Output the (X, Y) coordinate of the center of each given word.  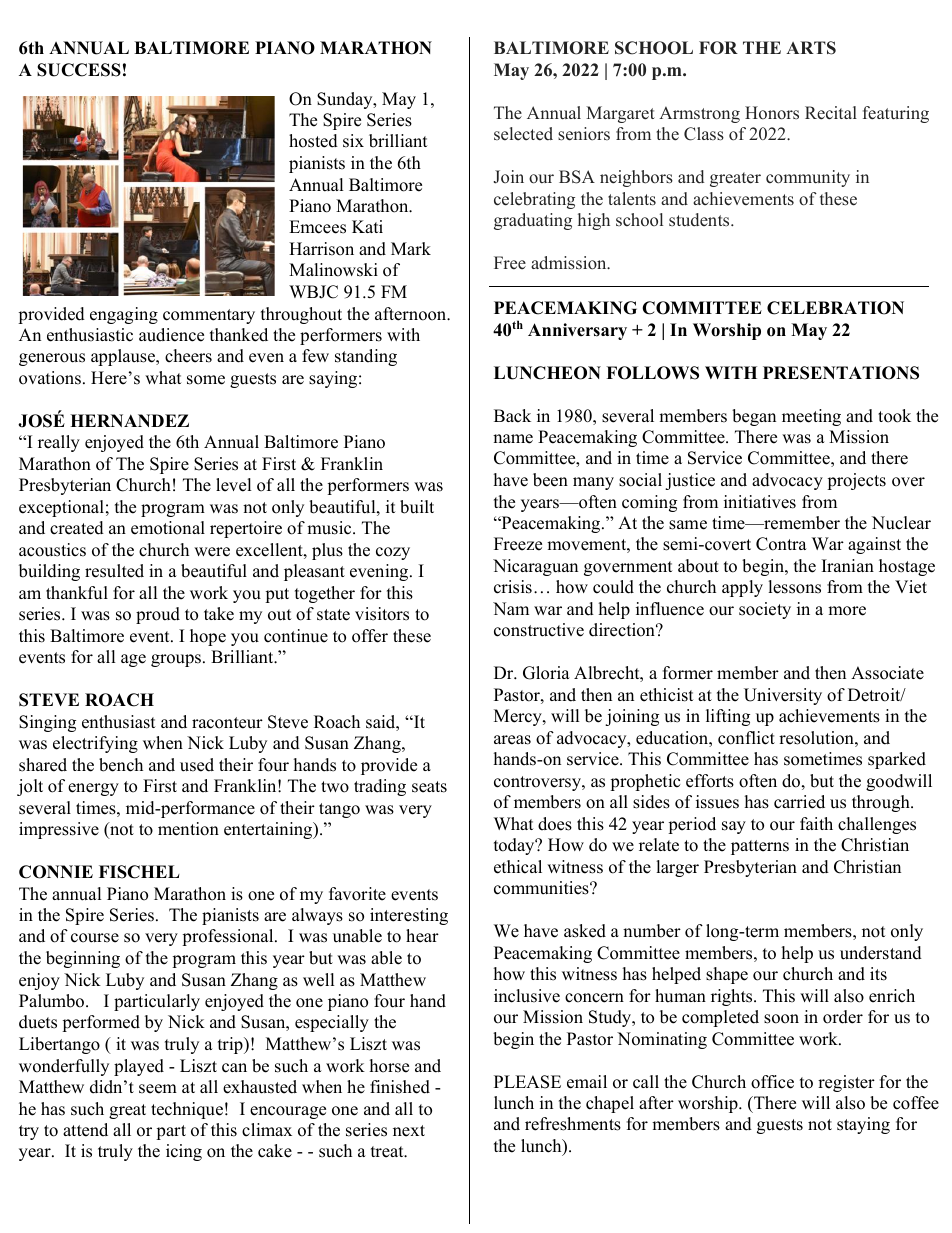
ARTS (811, 48)
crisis (513, 587)
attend (85, 1130)
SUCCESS (79, 70)
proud (158, 615)
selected (523, 134)
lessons (794, 587)
